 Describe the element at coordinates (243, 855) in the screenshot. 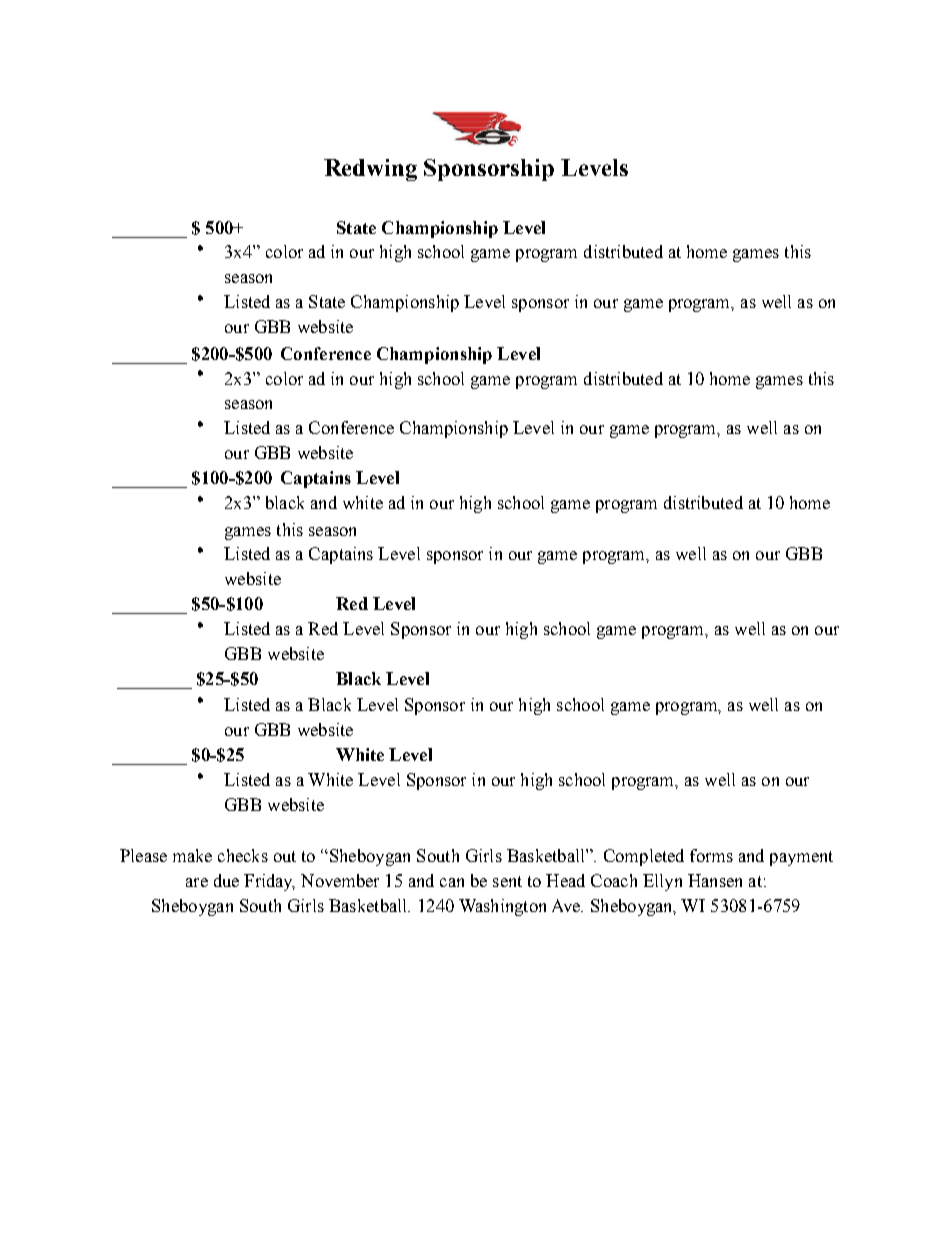

I see `checks` at that location.
